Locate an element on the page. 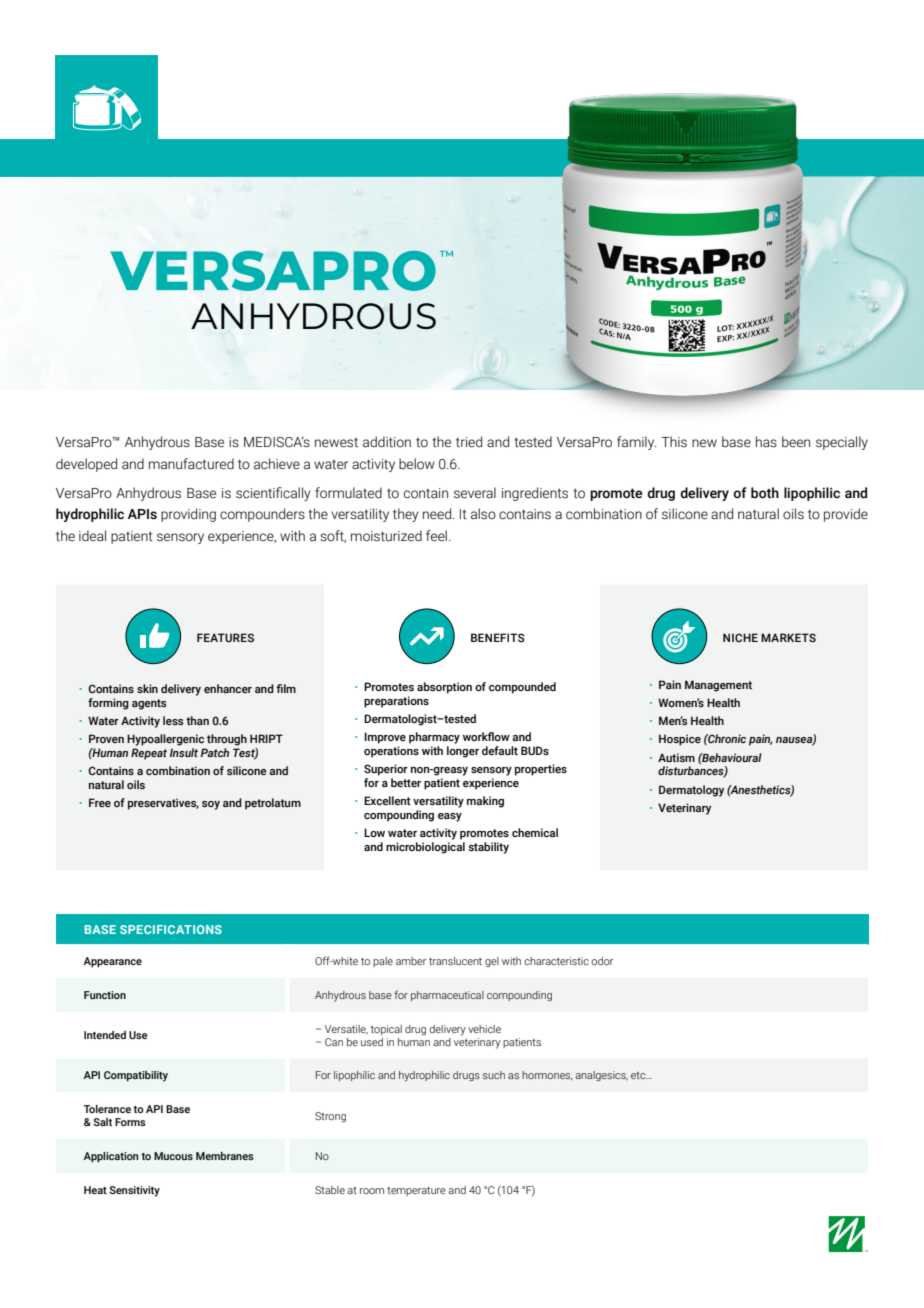  Mucous is located at coordinates (173, 1156).
